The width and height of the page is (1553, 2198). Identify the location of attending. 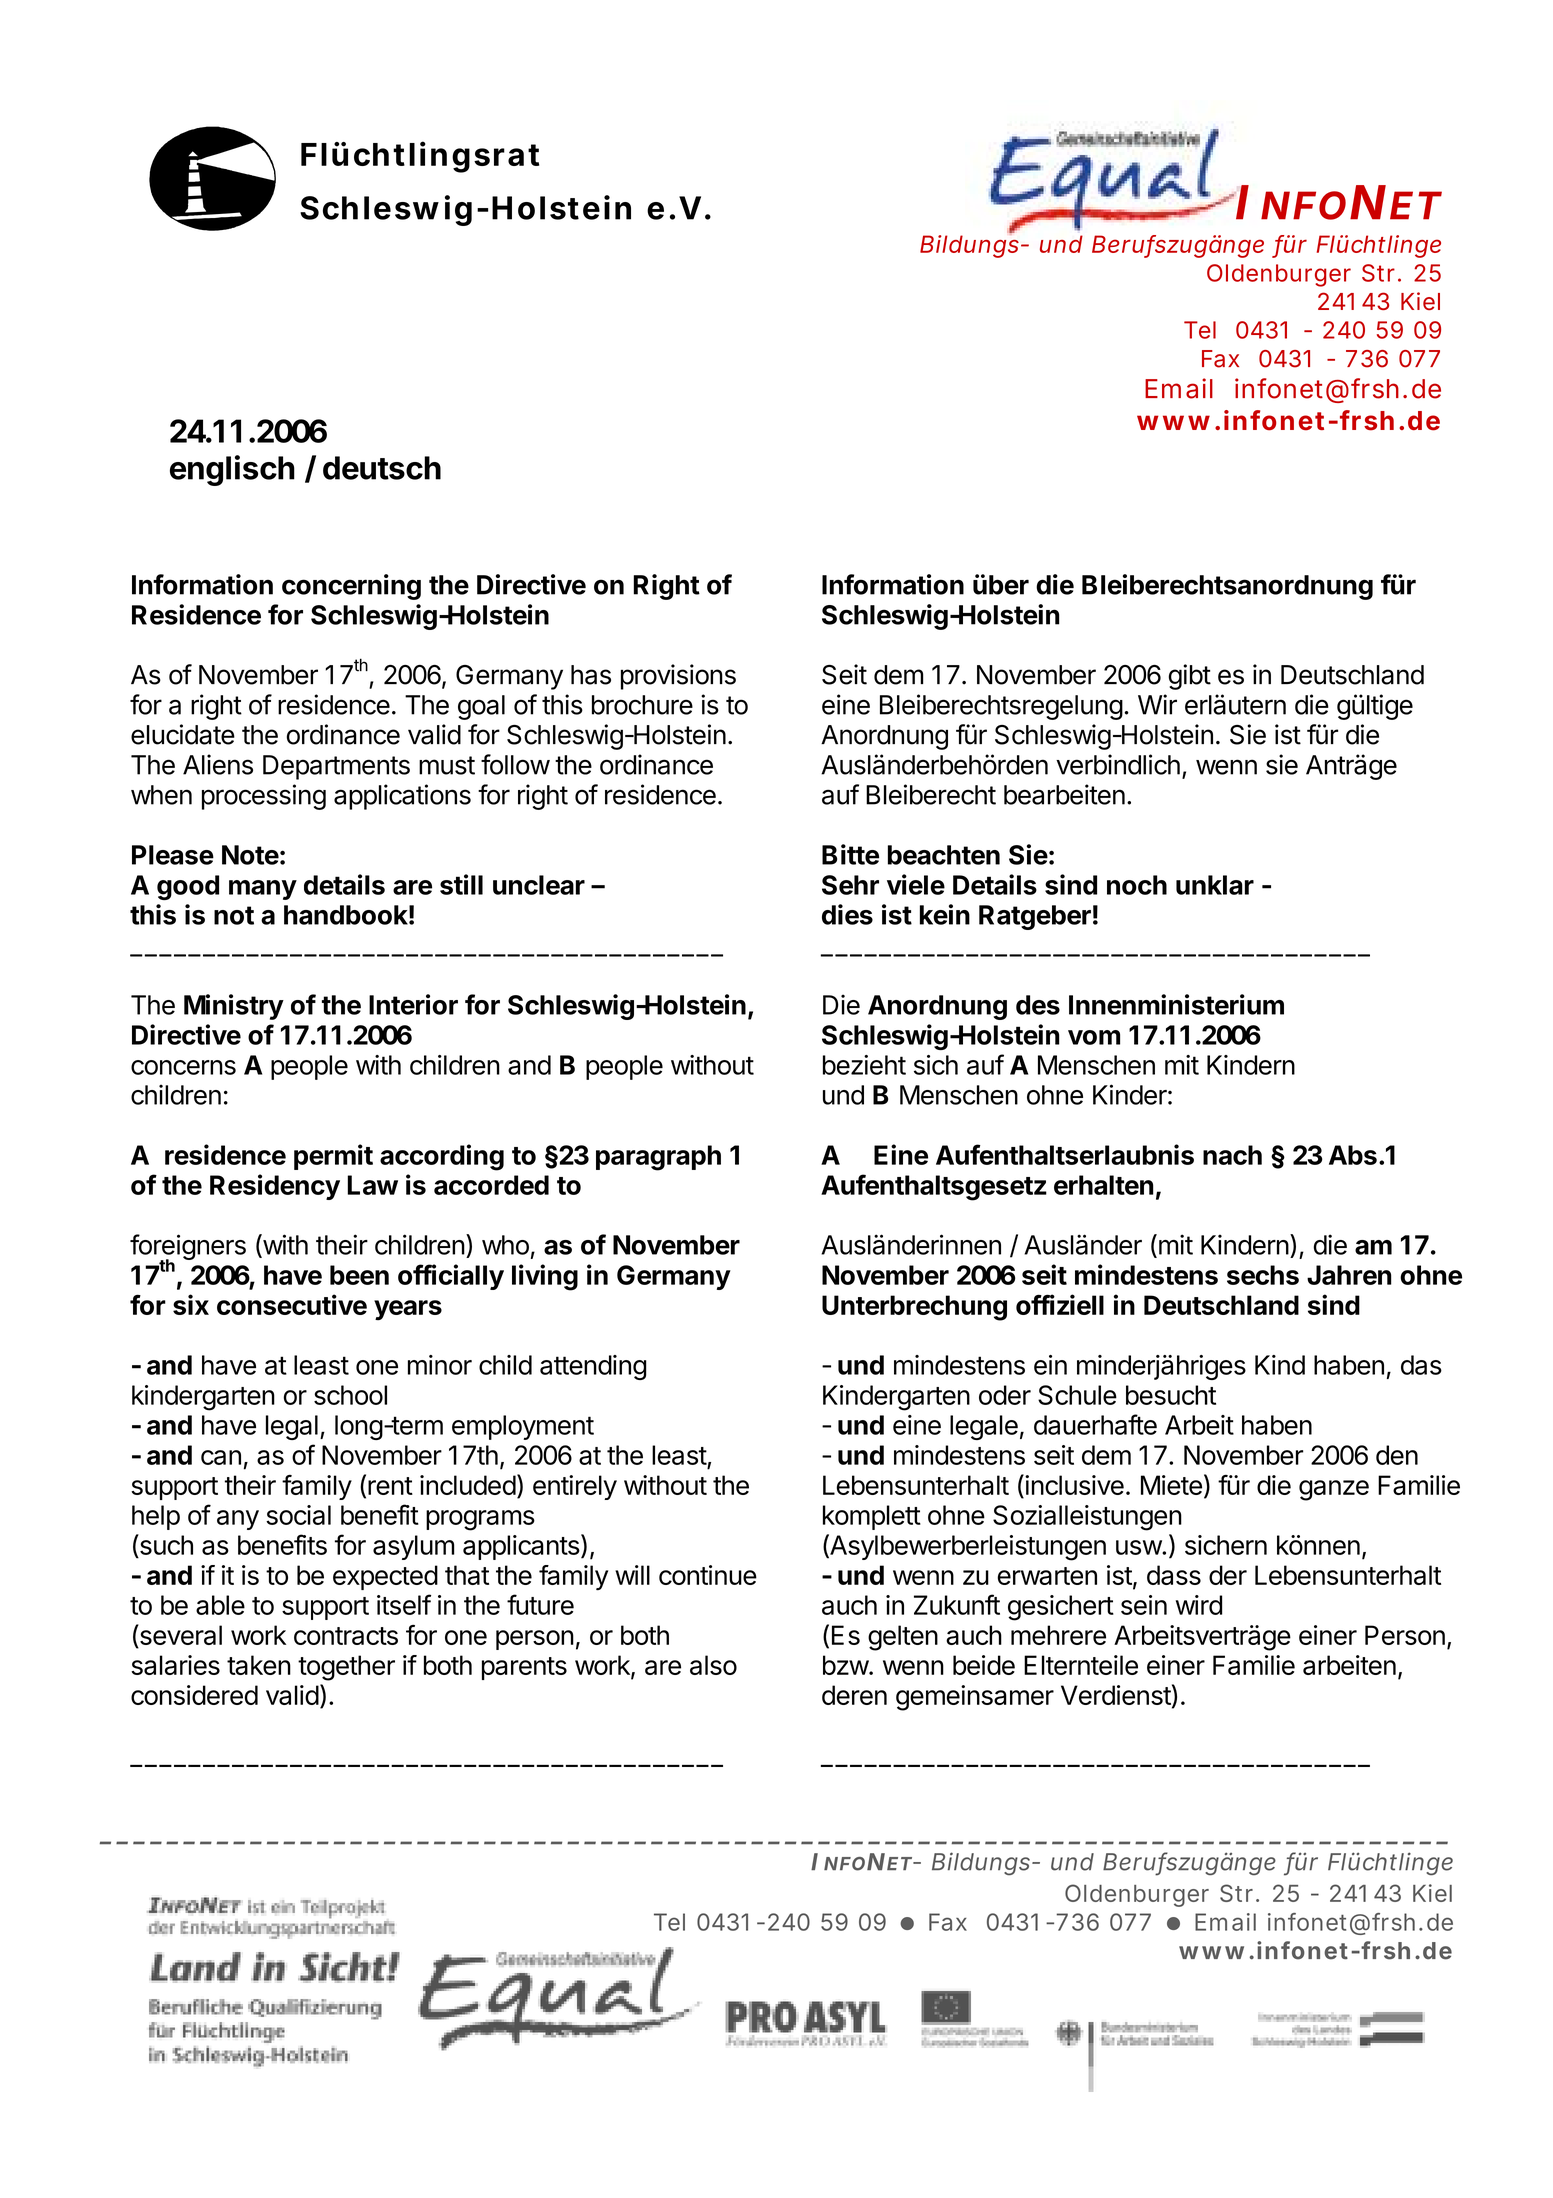
(593, 1367).
